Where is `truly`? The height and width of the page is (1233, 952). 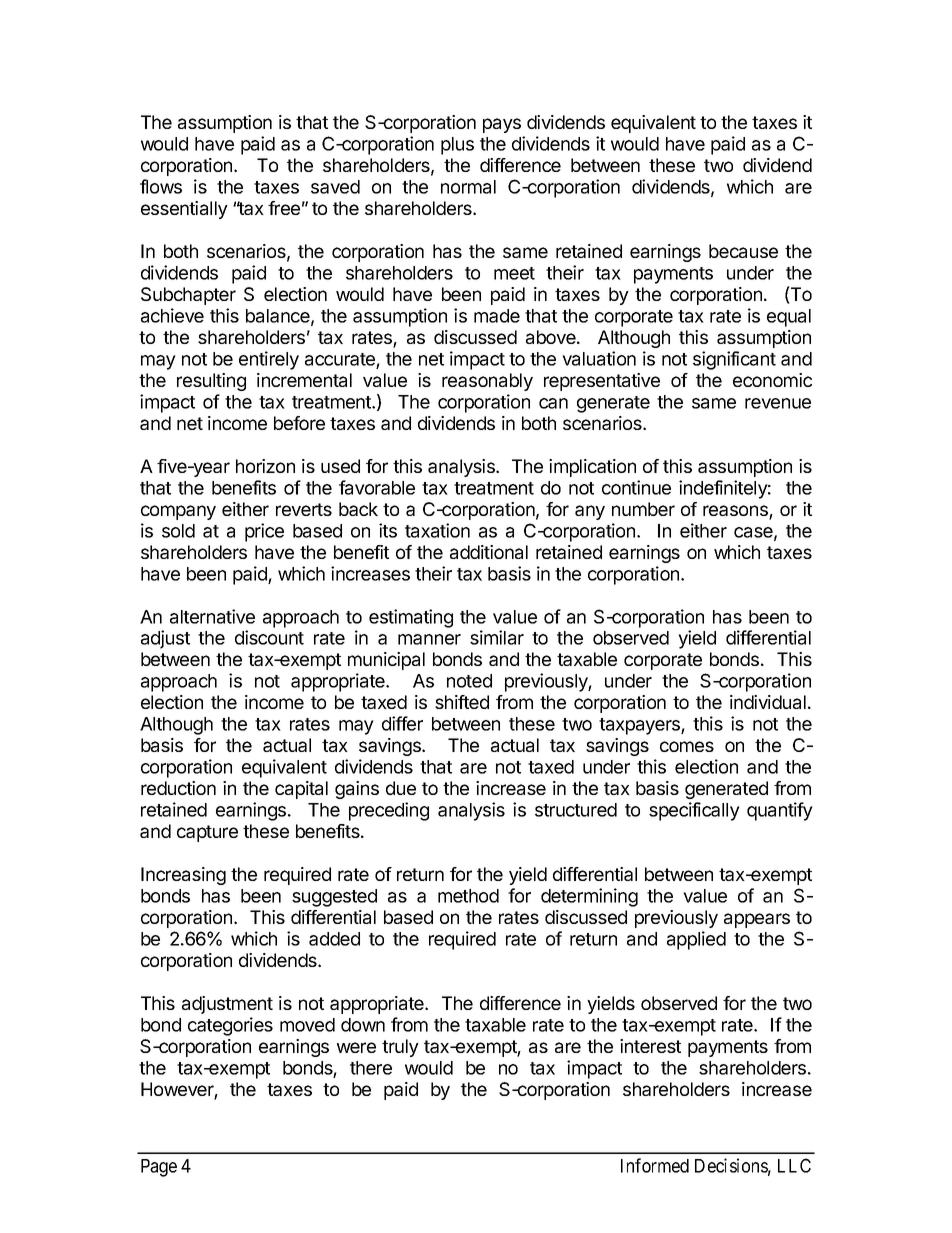 truly is located at coordinates (400, 1048).
